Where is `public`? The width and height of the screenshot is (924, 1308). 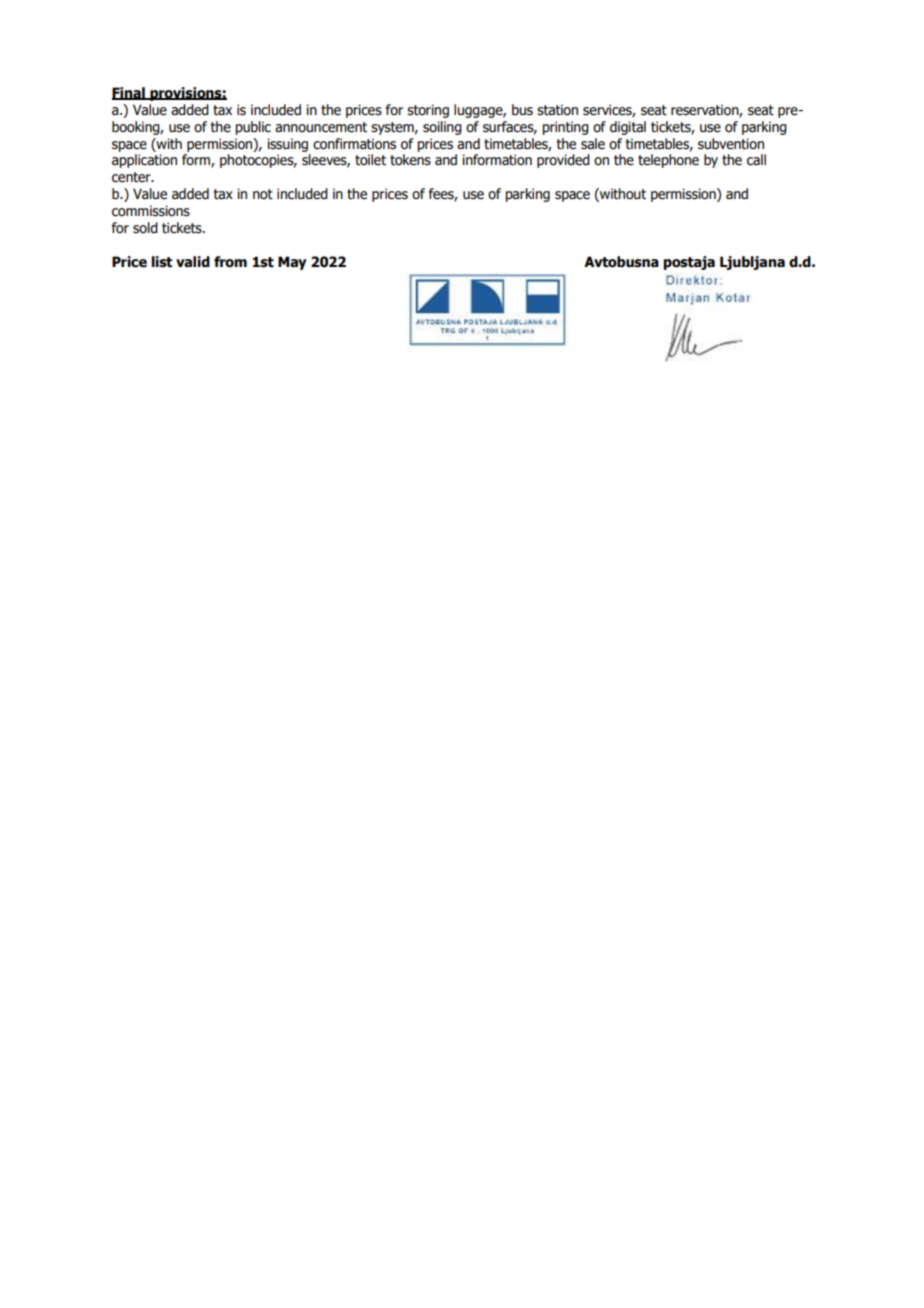 public is located at coordinates (253, 128).
